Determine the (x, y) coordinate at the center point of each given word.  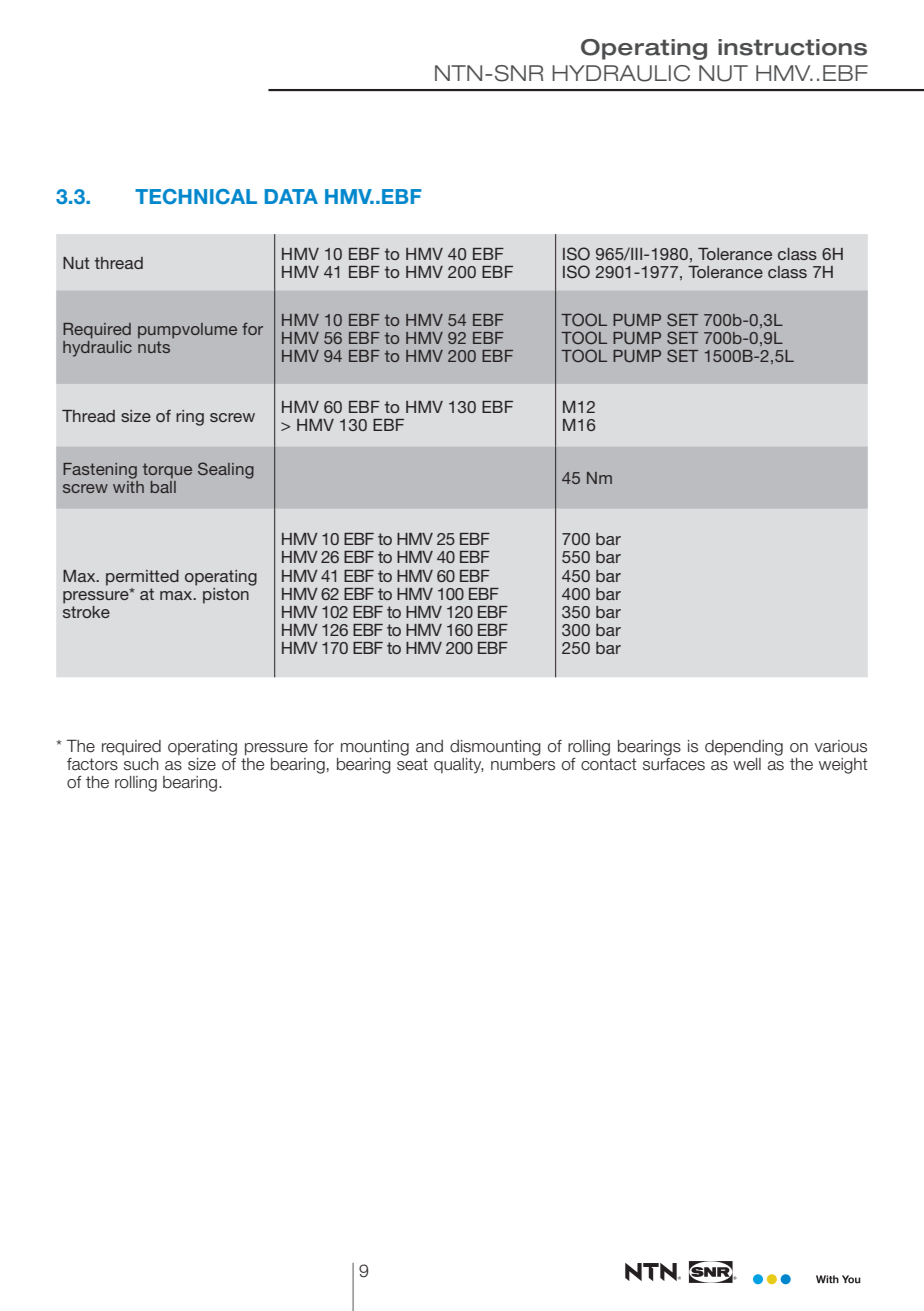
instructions (792, 47)
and (429, 746)
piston (227, 594)
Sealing (226, 470)
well (747, 764)
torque (167, 471)
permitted (142, 578)
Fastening (100, 471)
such (141, 764)
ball (163, 487)
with (128, 487)
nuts (154, 347)
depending (744, 748)
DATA (291, 196)
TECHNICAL (196, 197)
